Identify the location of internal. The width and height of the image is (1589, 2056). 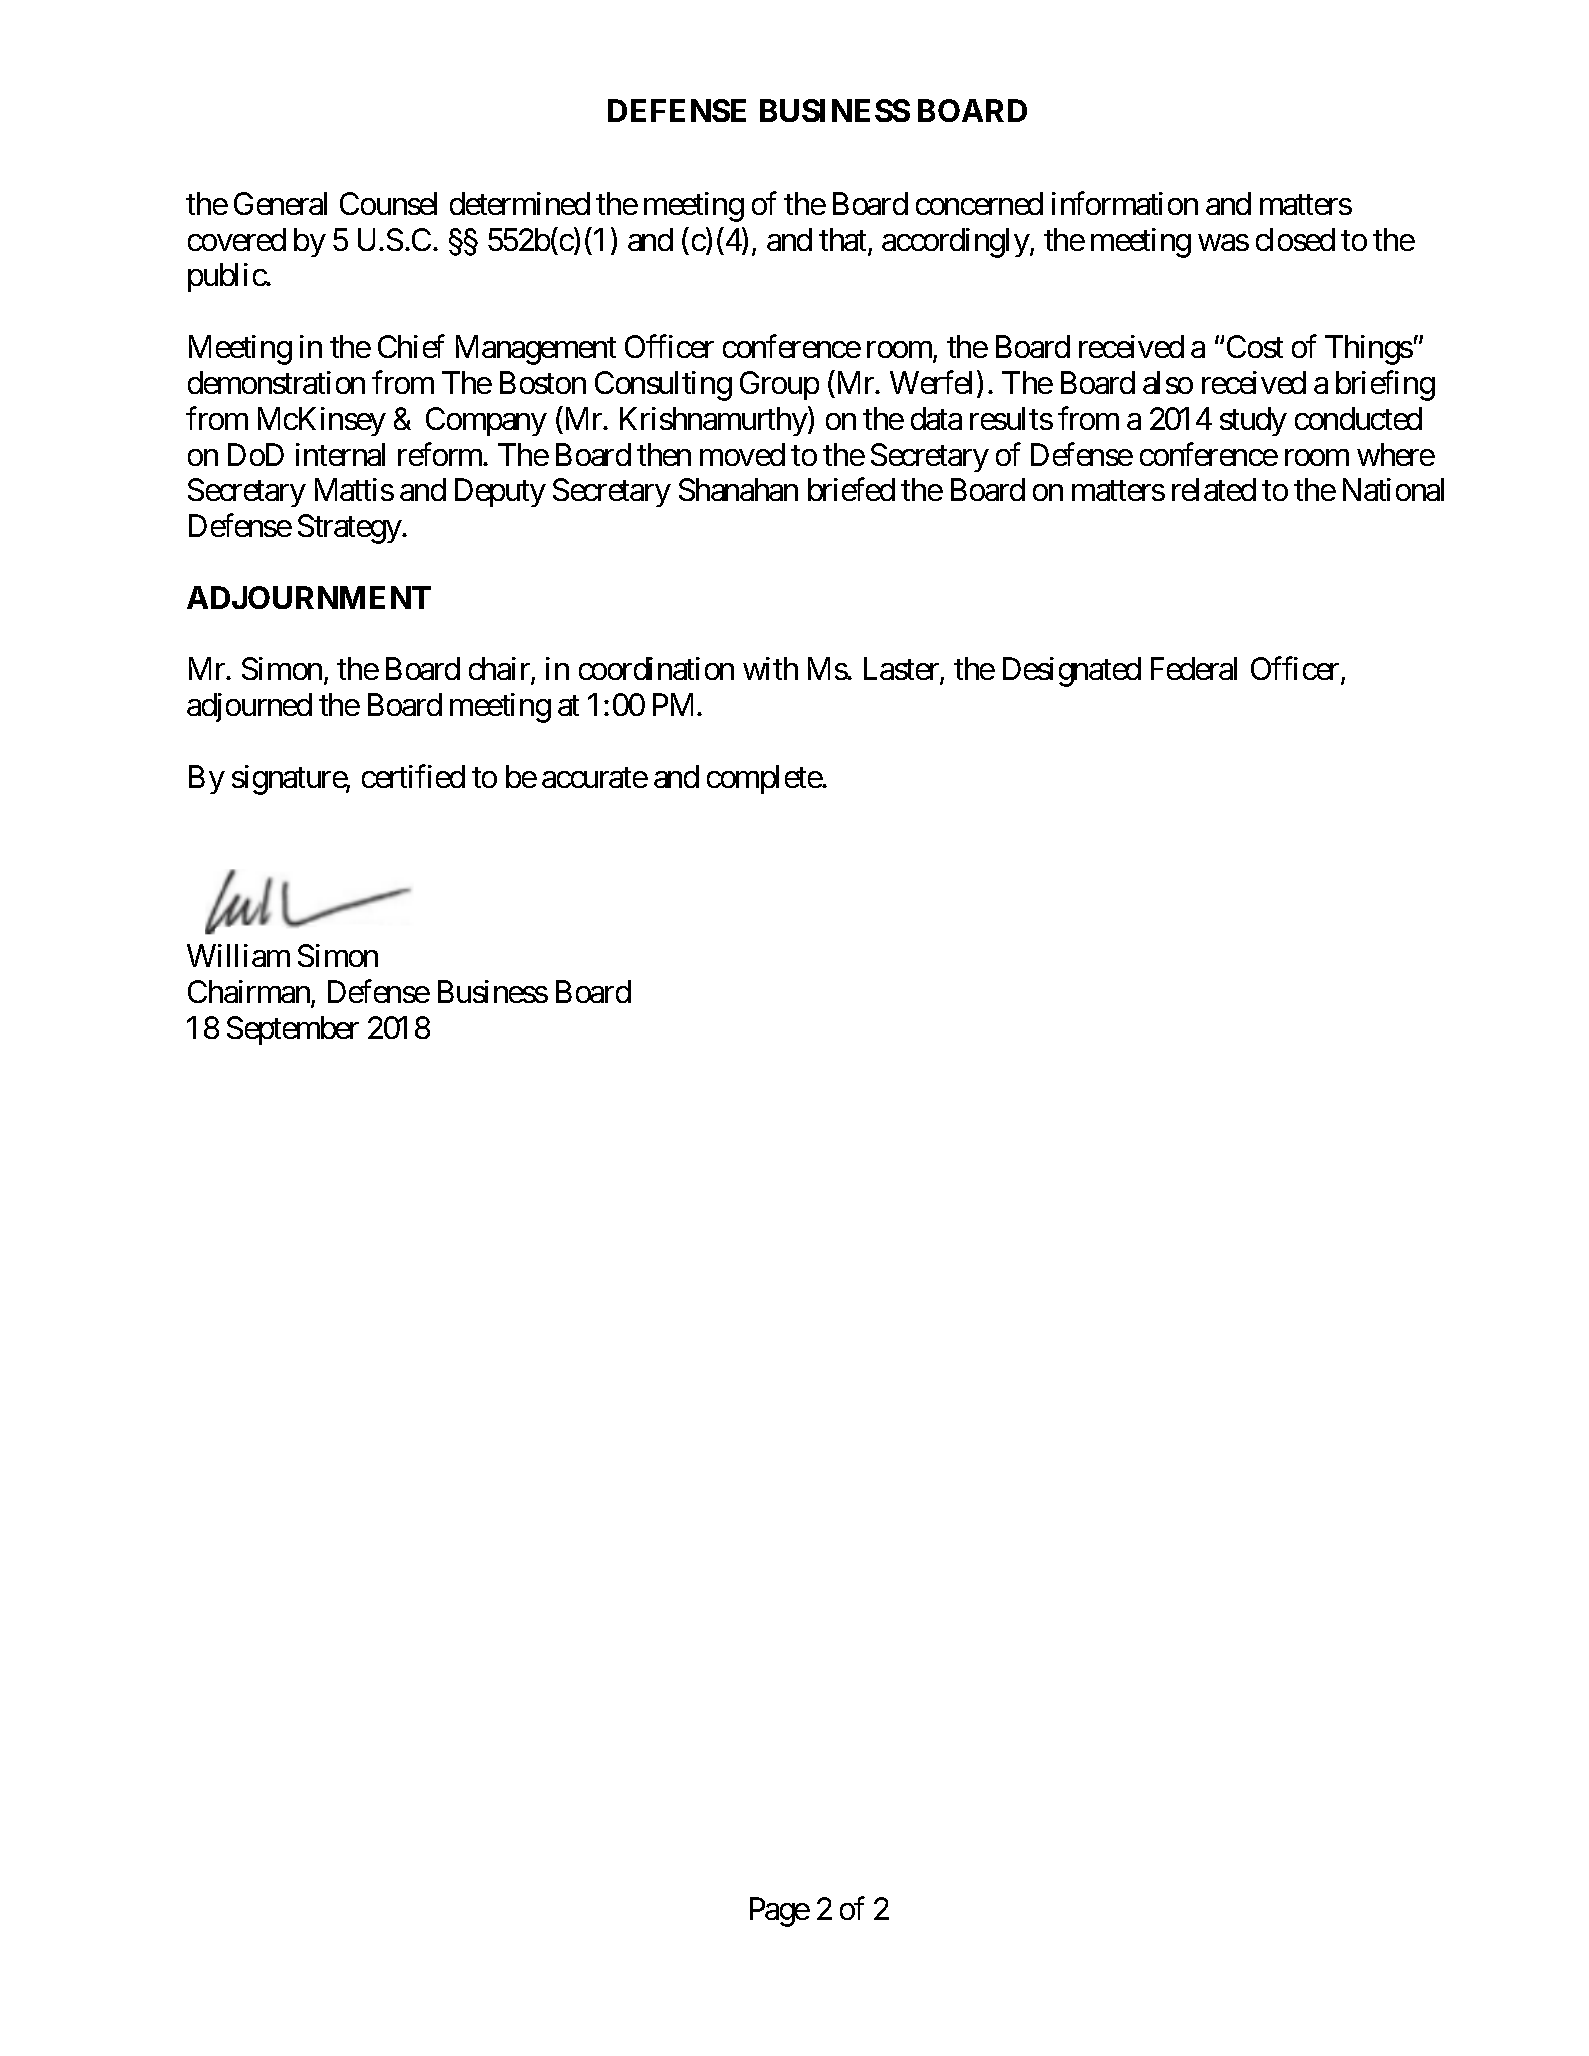
(340, 454).
